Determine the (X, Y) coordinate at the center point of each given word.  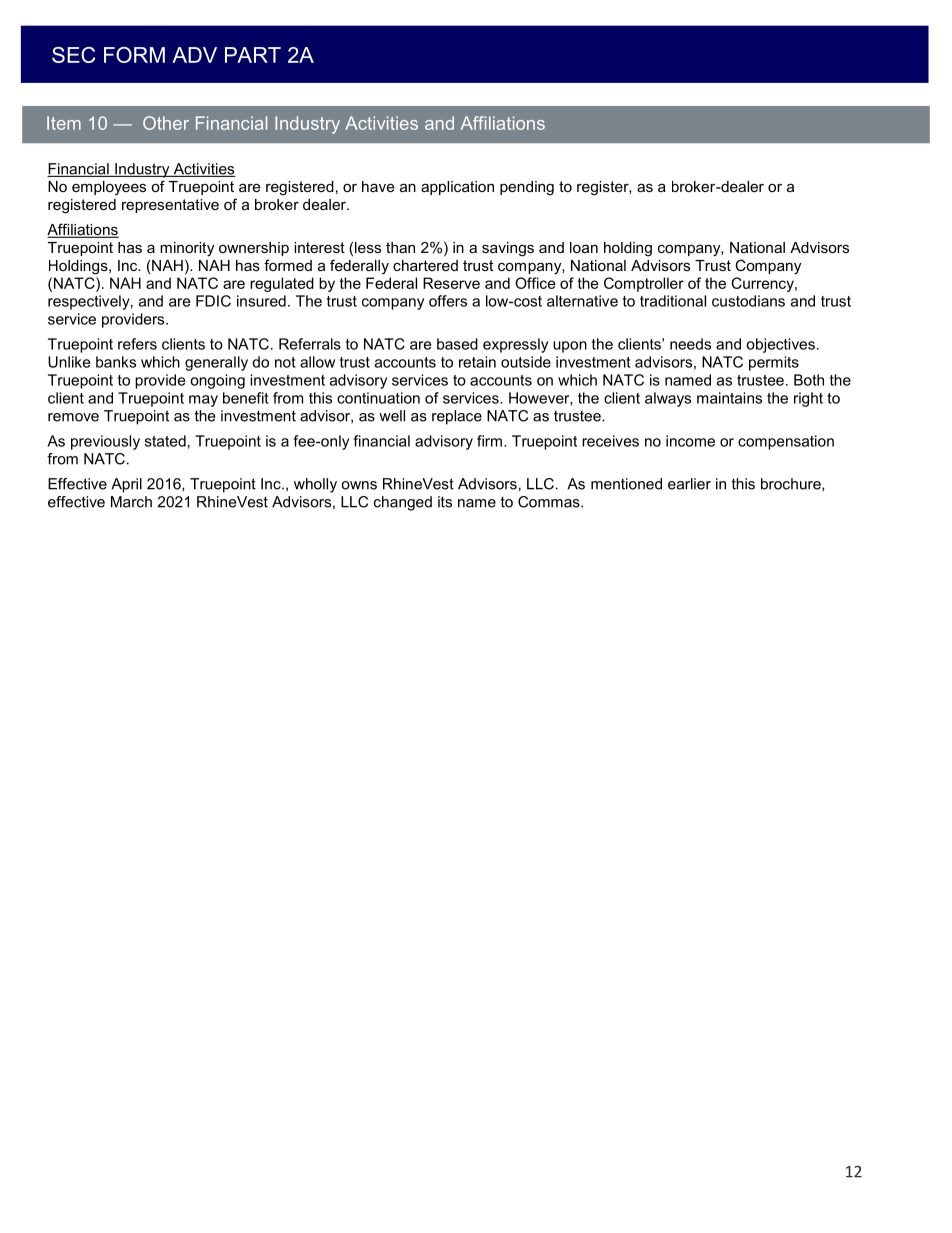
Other (166, 123)
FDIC (213, 301)
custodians (748, 301)
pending (527, 188)
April (126, 485)
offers (448, 301)
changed (403, 503)
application (457, 188)
